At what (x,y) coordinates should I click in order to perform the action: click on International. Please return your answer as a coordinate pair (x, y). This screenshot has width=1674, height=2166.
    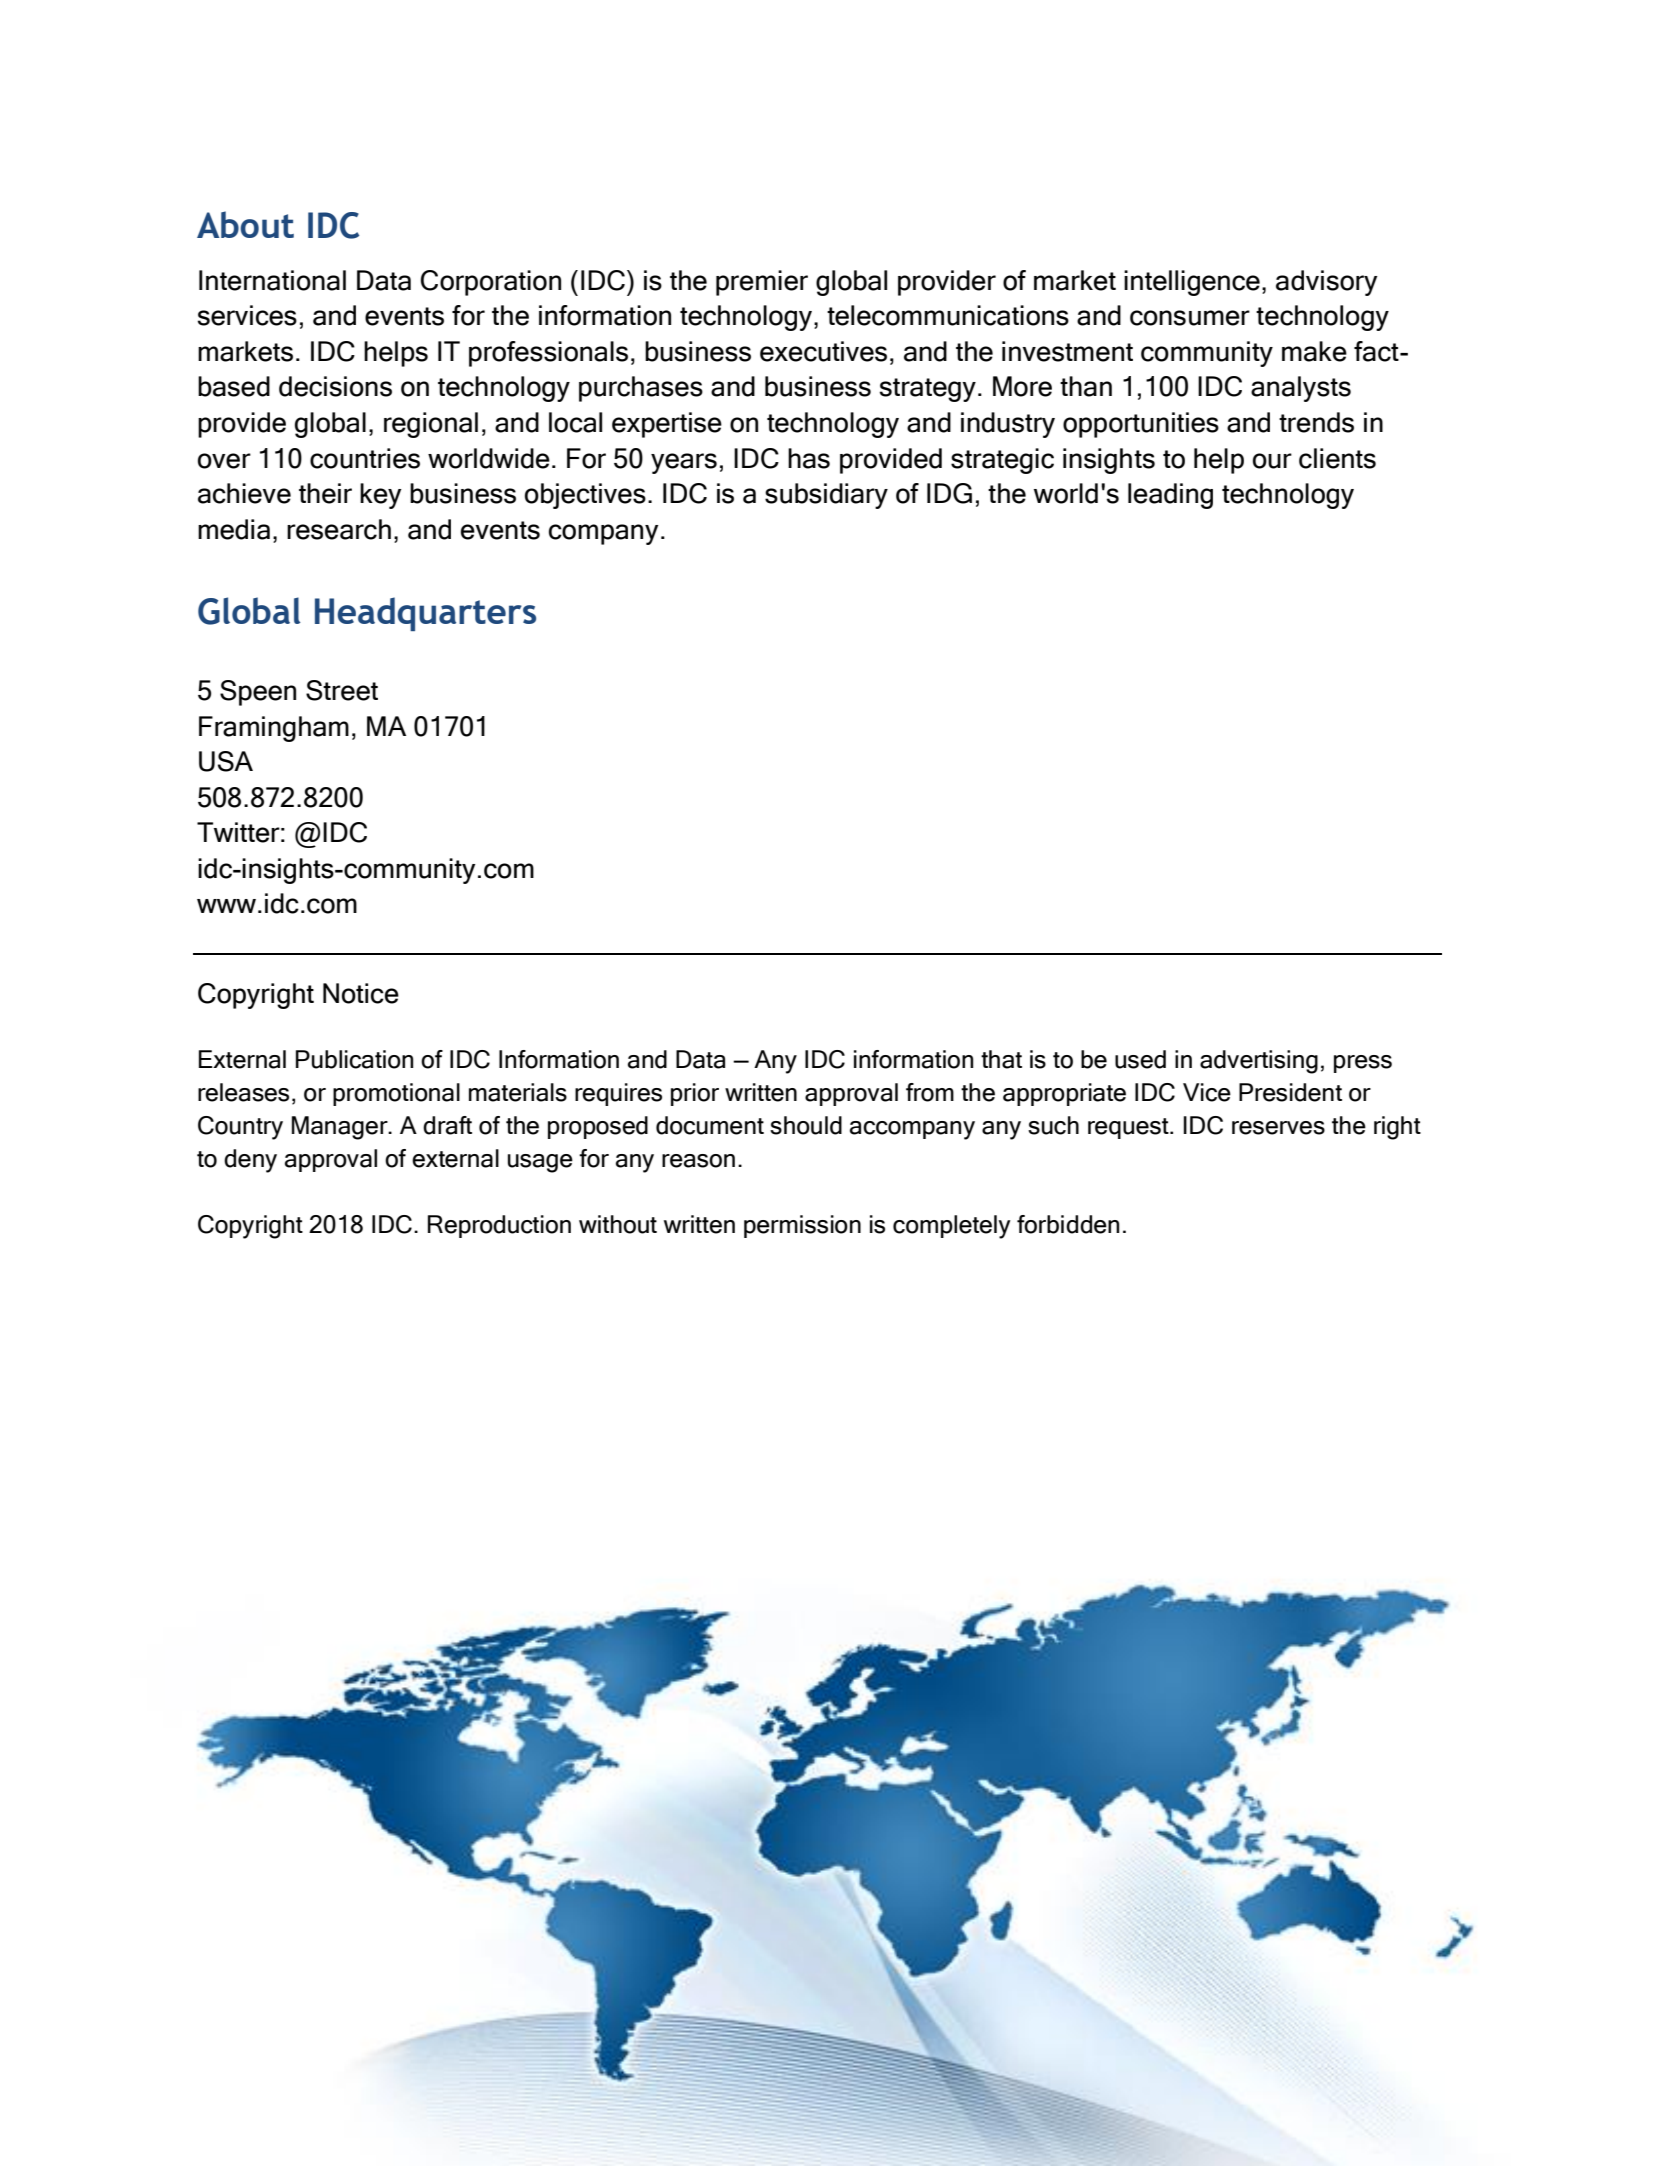
    Looking at the image, I should click on (272, 280).
